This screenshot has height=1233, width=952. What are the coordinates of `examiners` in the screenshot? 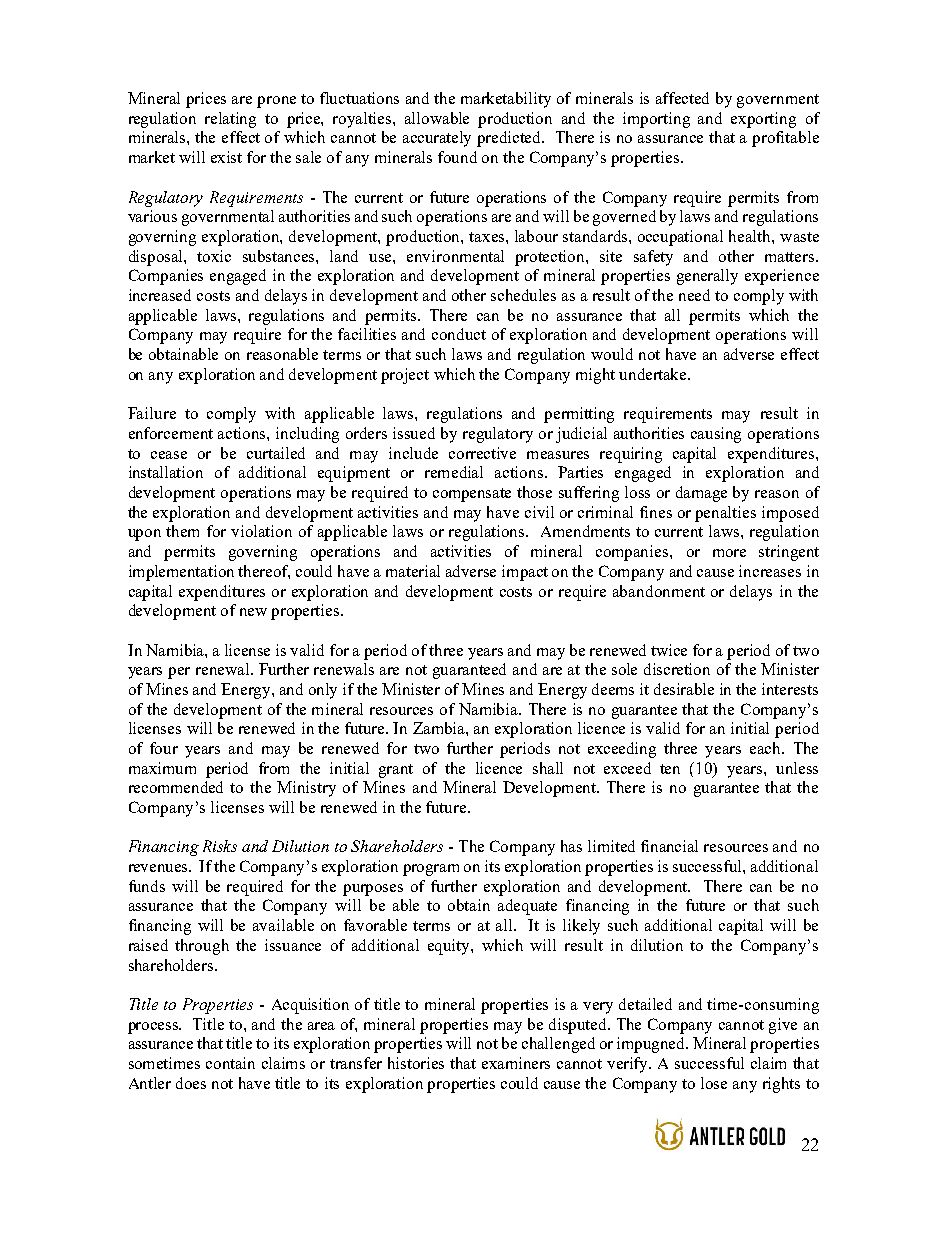 It's located at (516, 1063).
